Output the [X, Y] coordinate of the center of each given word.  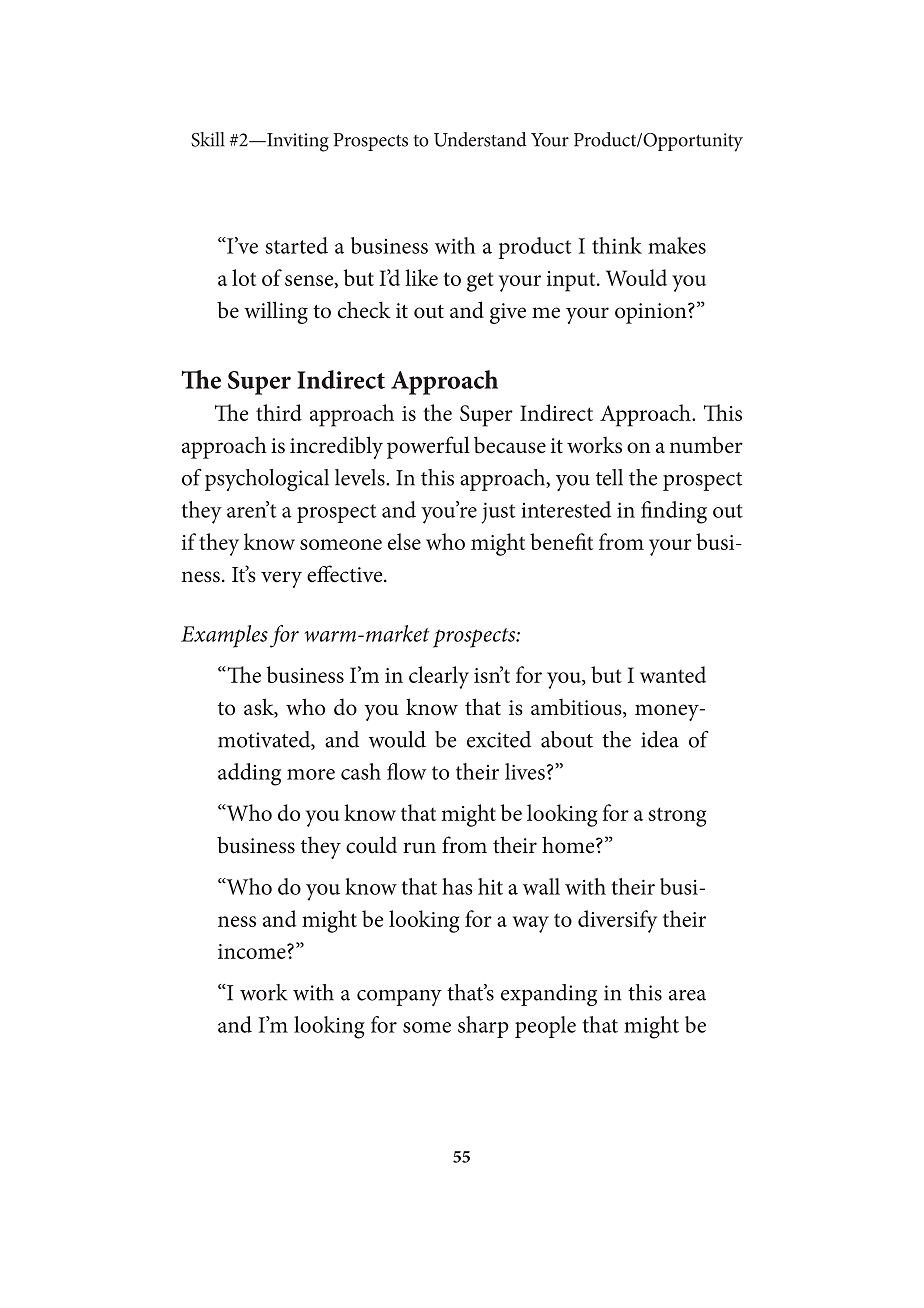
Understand [480, 139]
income [253, 951]
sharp [483, 1027]
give [508, 313]
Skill [208, 139]
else [404, 541]
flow [407, 771]
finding [674, 512]
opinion [652, 313]
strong [677, 817]
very [281, 579]
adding [249, 774]
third [279, 412]
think [617, 245]
